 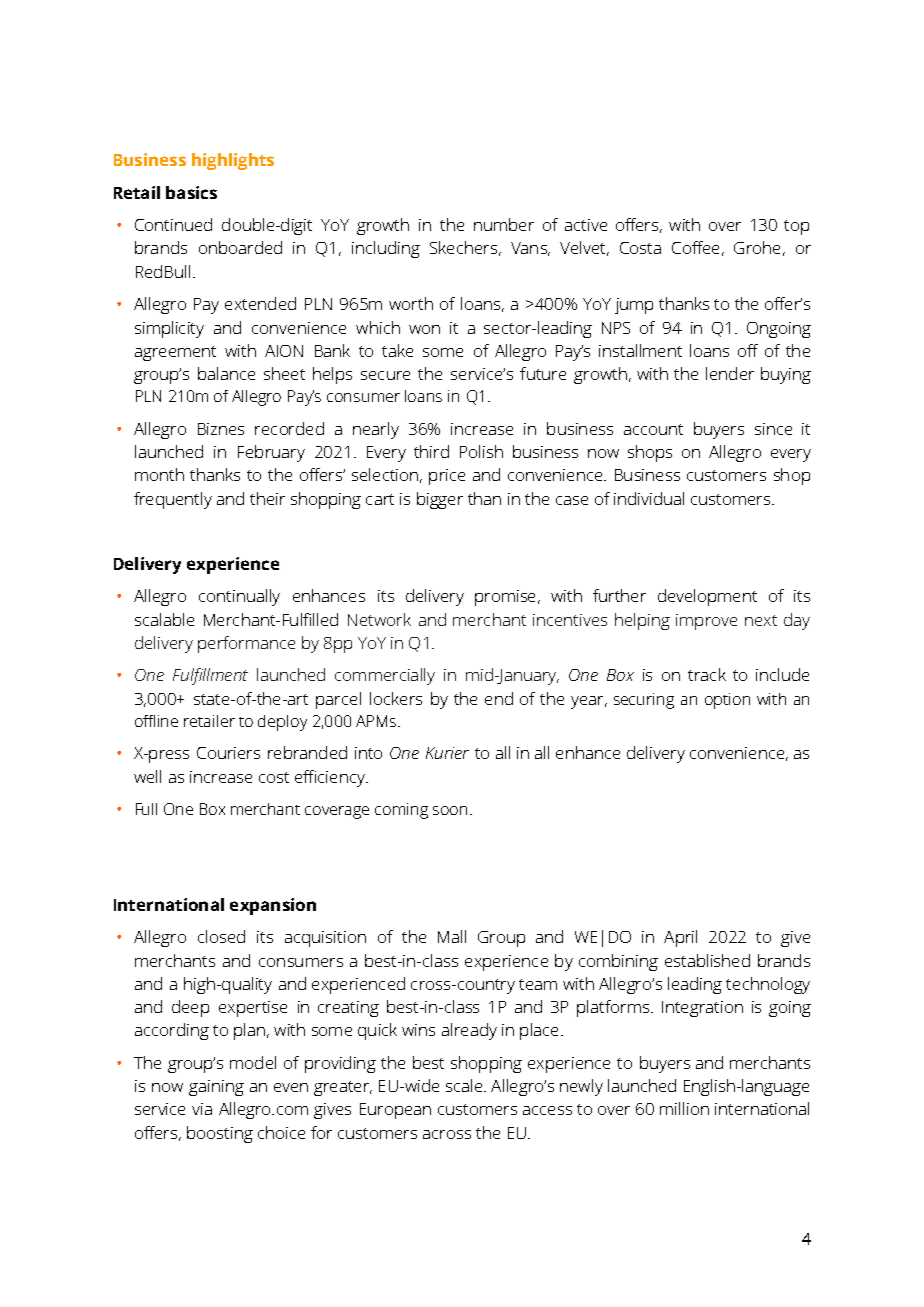 What do you see at coordinates (440, 500) in the document?
I see `bigger` at bounding box center [440, 500].
